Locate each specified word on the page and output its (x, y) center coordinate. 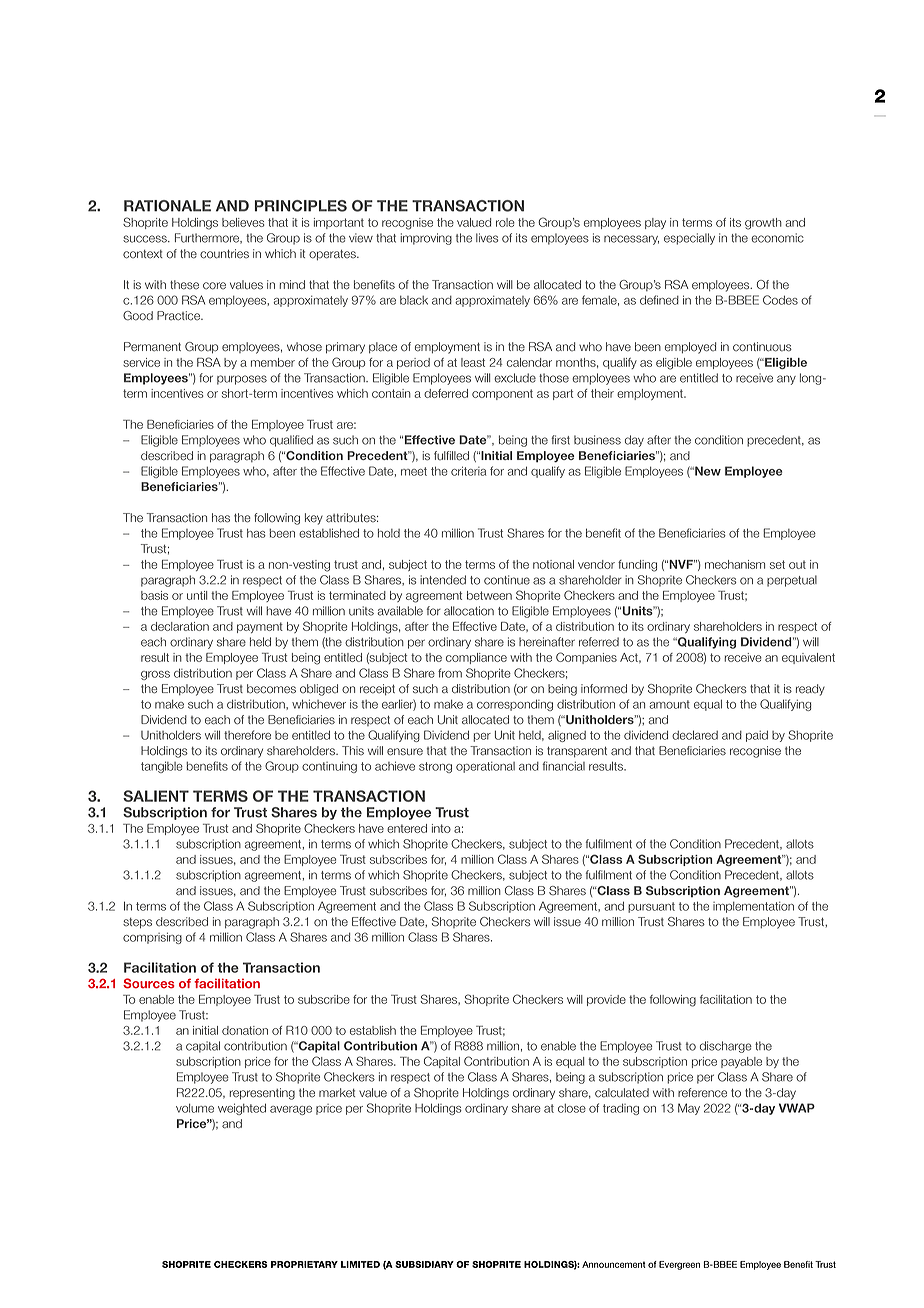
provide (606, 1000)
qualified (291, 441)
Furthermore (208, 238)
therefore (247, 735)
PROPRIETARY (304, 1264)
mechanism (735, 564)
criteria (468, 471)
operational (485, 767)
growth (763, 224)
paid (757, 736)
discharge (726, 1047)
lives (487, 238)
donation (245, 1030)
